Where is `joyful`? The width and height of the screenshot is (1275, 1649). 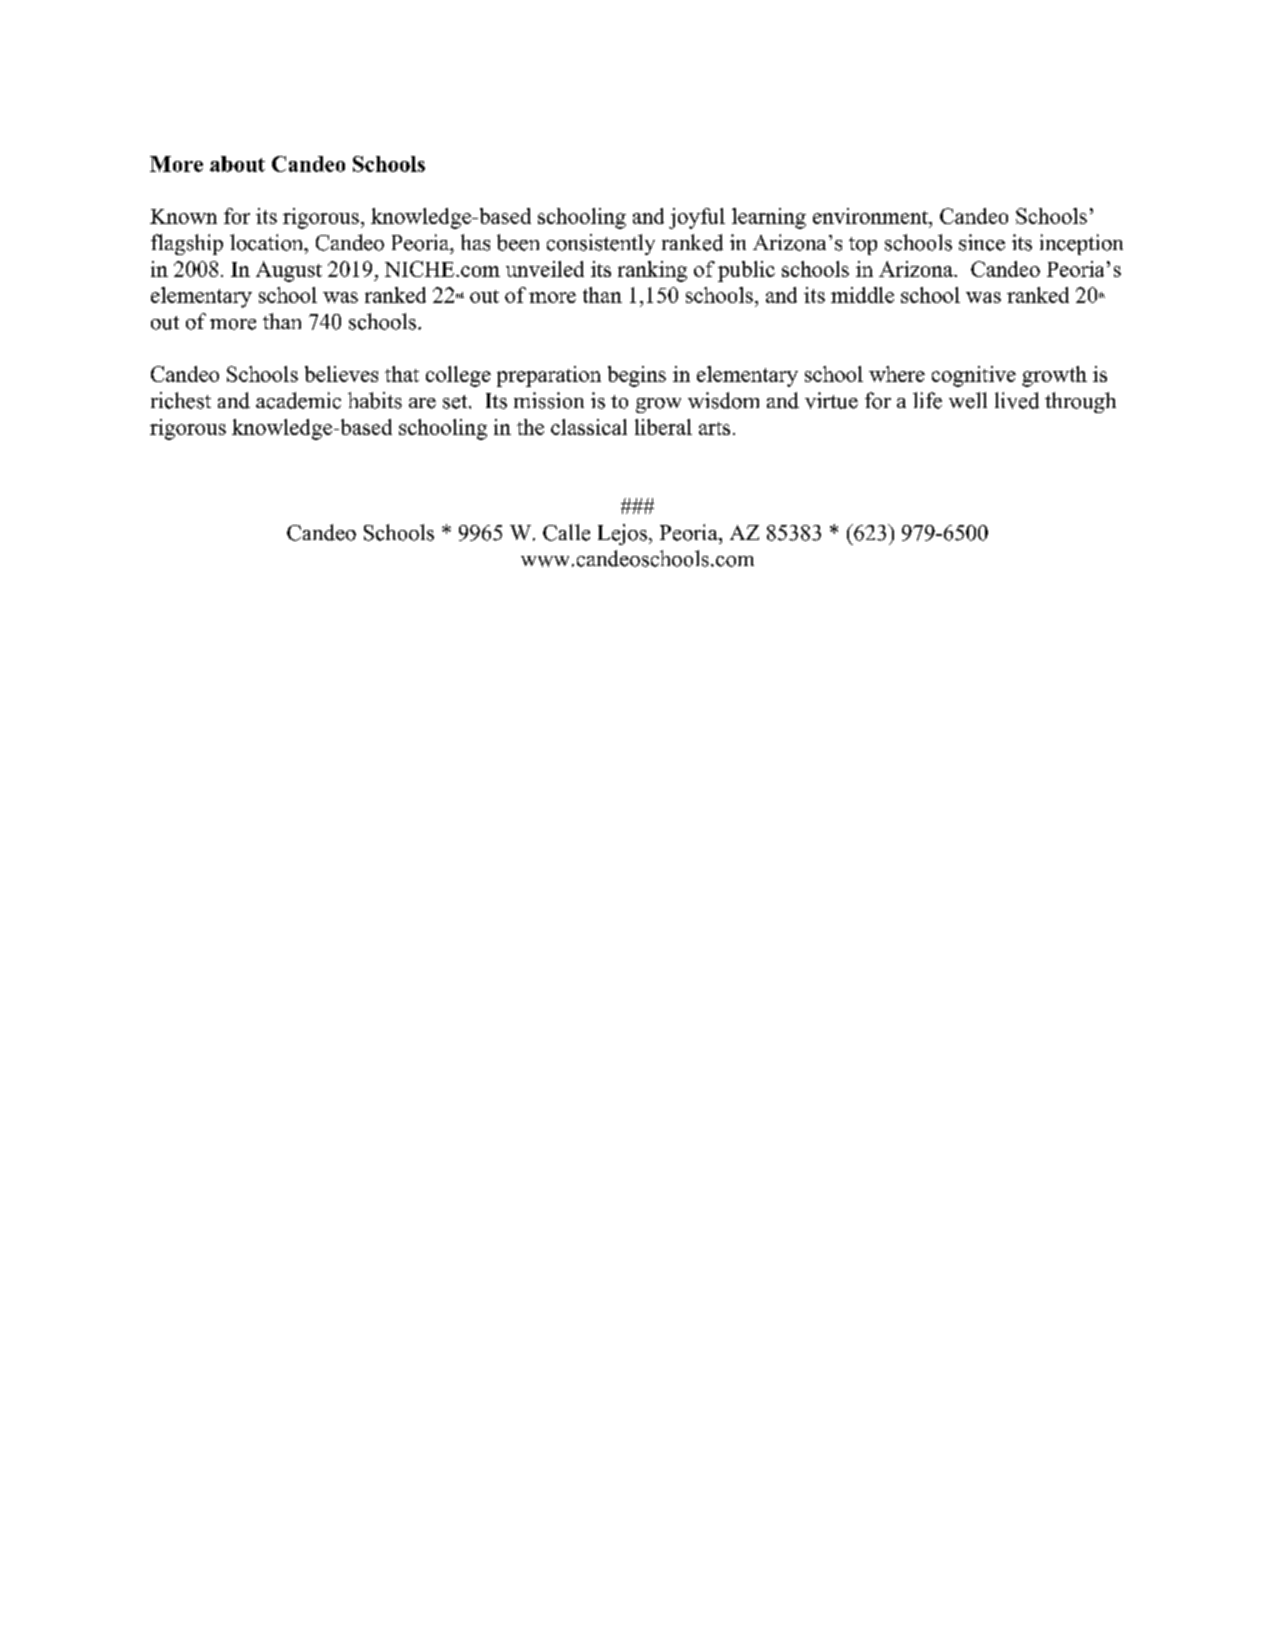 joyful is located at coordinates (697, 218).
